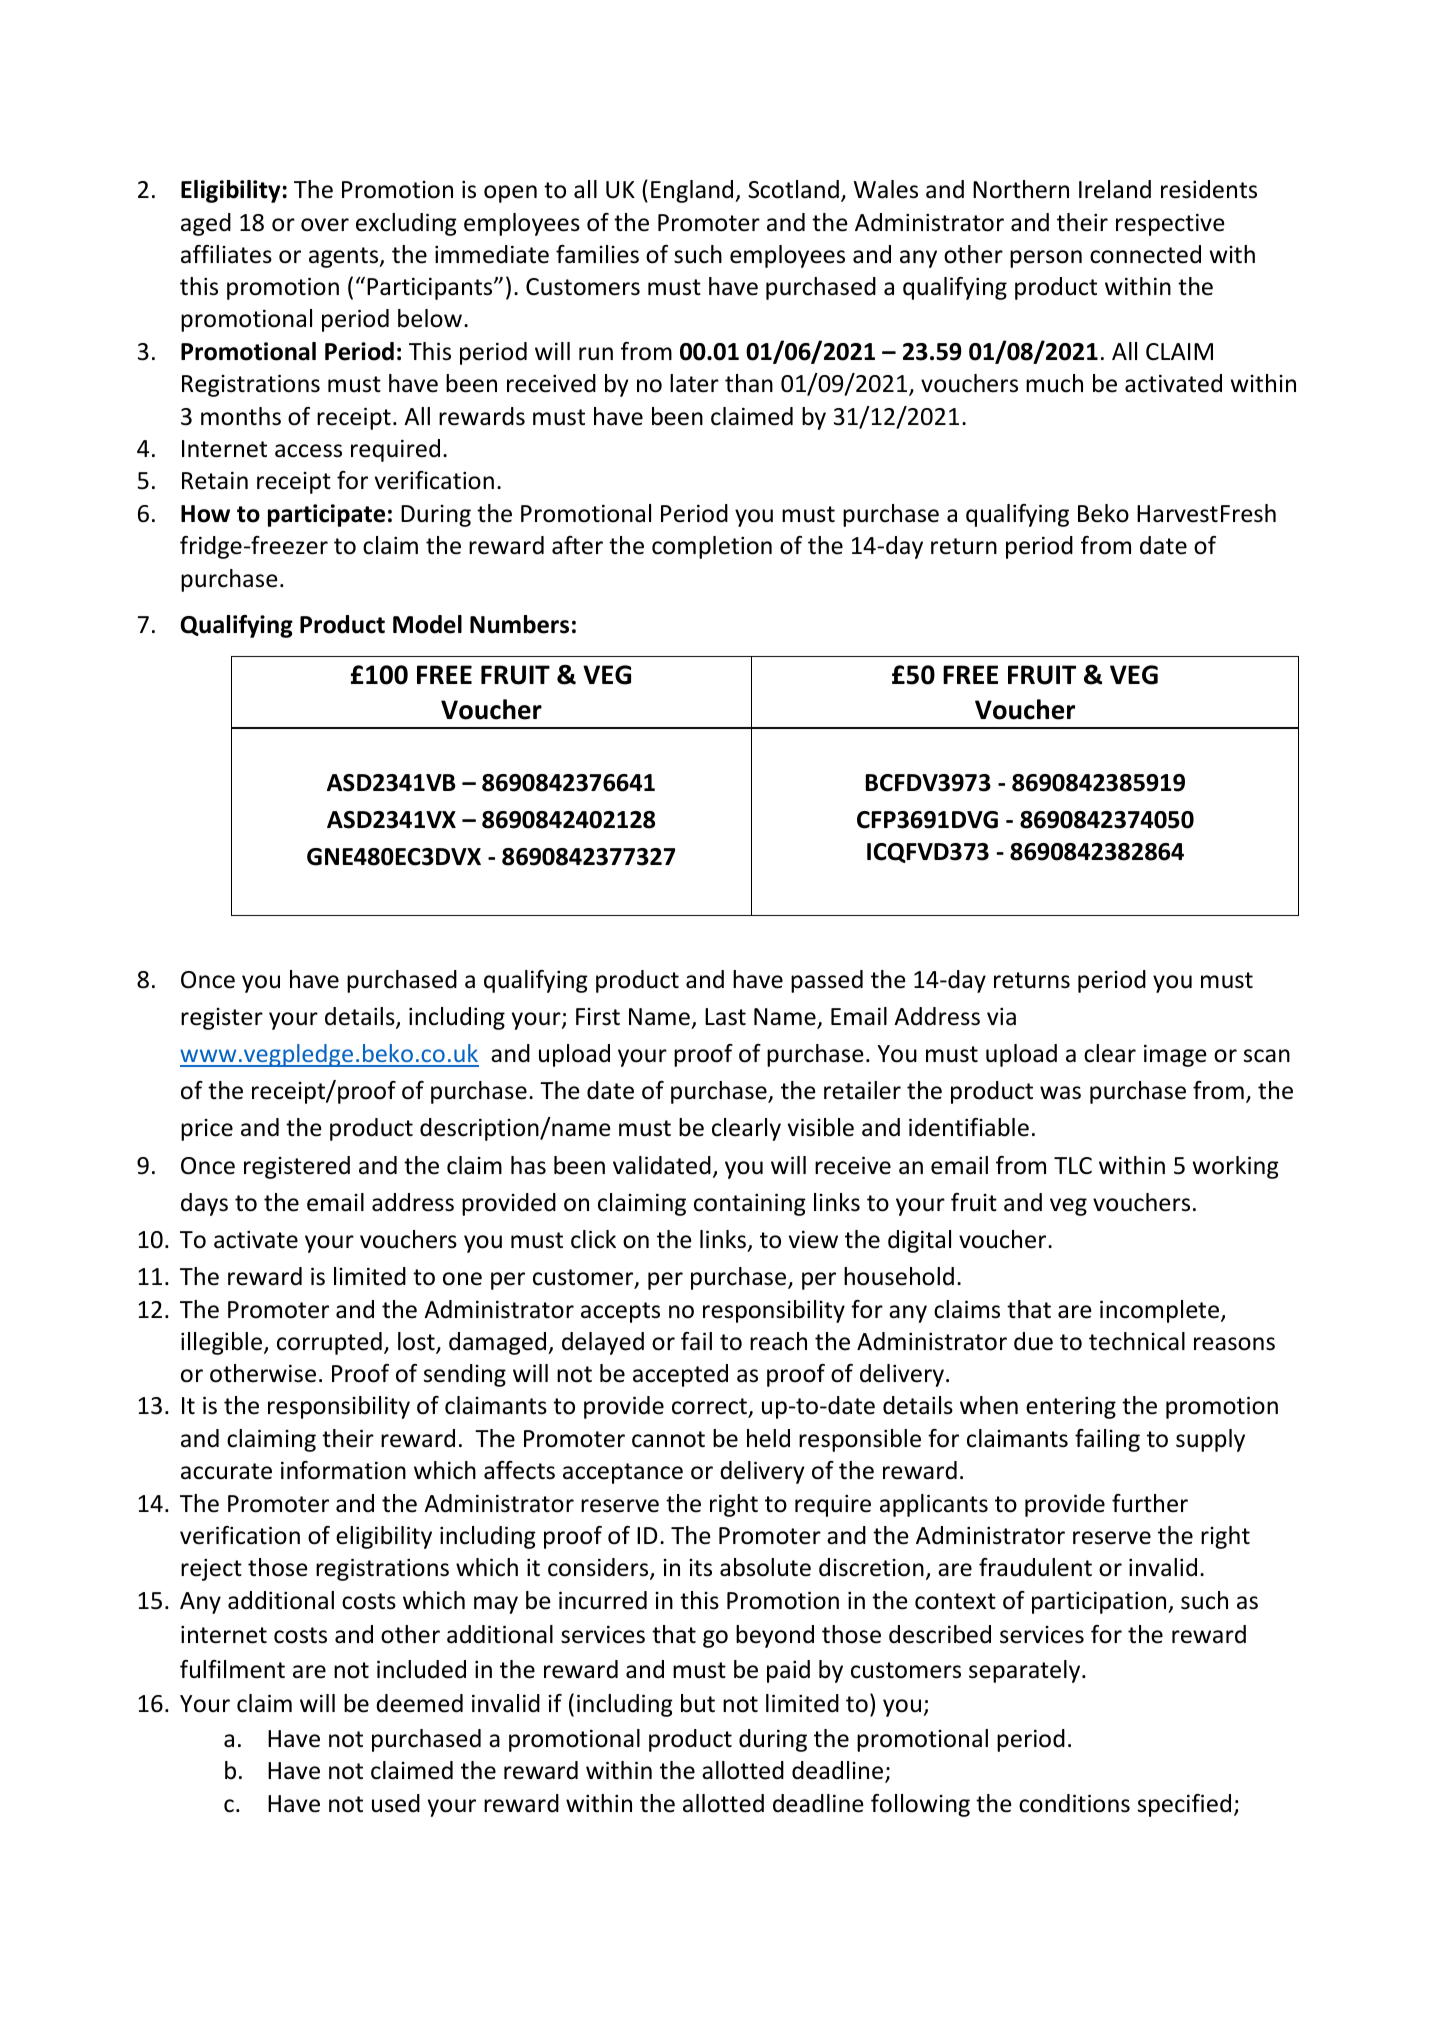  Describe the element at coordinates (1001, 1016) in the screenshot. I see `via` at that location.
